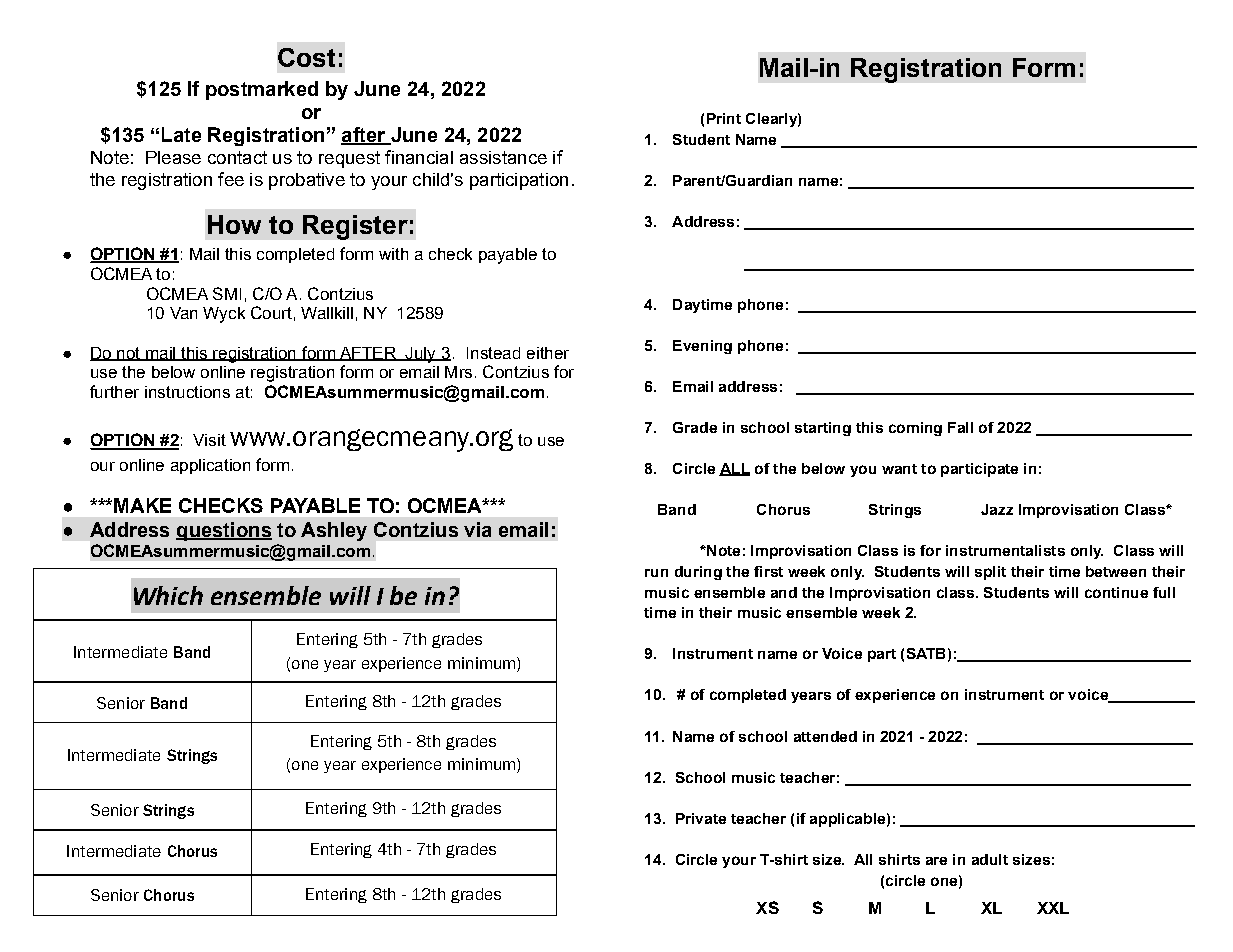 The image size is (1233, 952). Describe the element at coordinates (701, 818) in the document. I see `Private` at that location.
